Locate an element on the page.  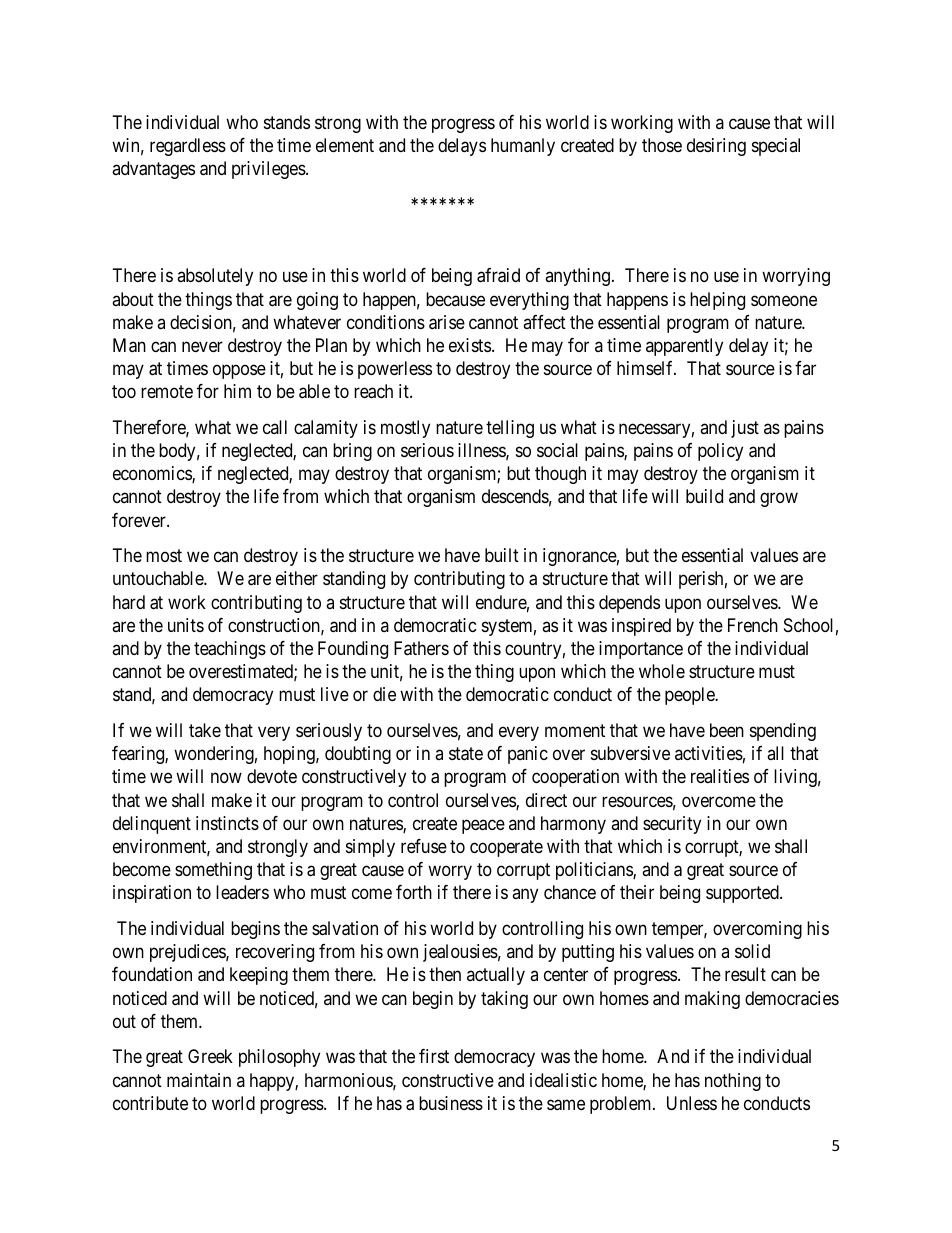
security is located at coordinates (672, 825).
